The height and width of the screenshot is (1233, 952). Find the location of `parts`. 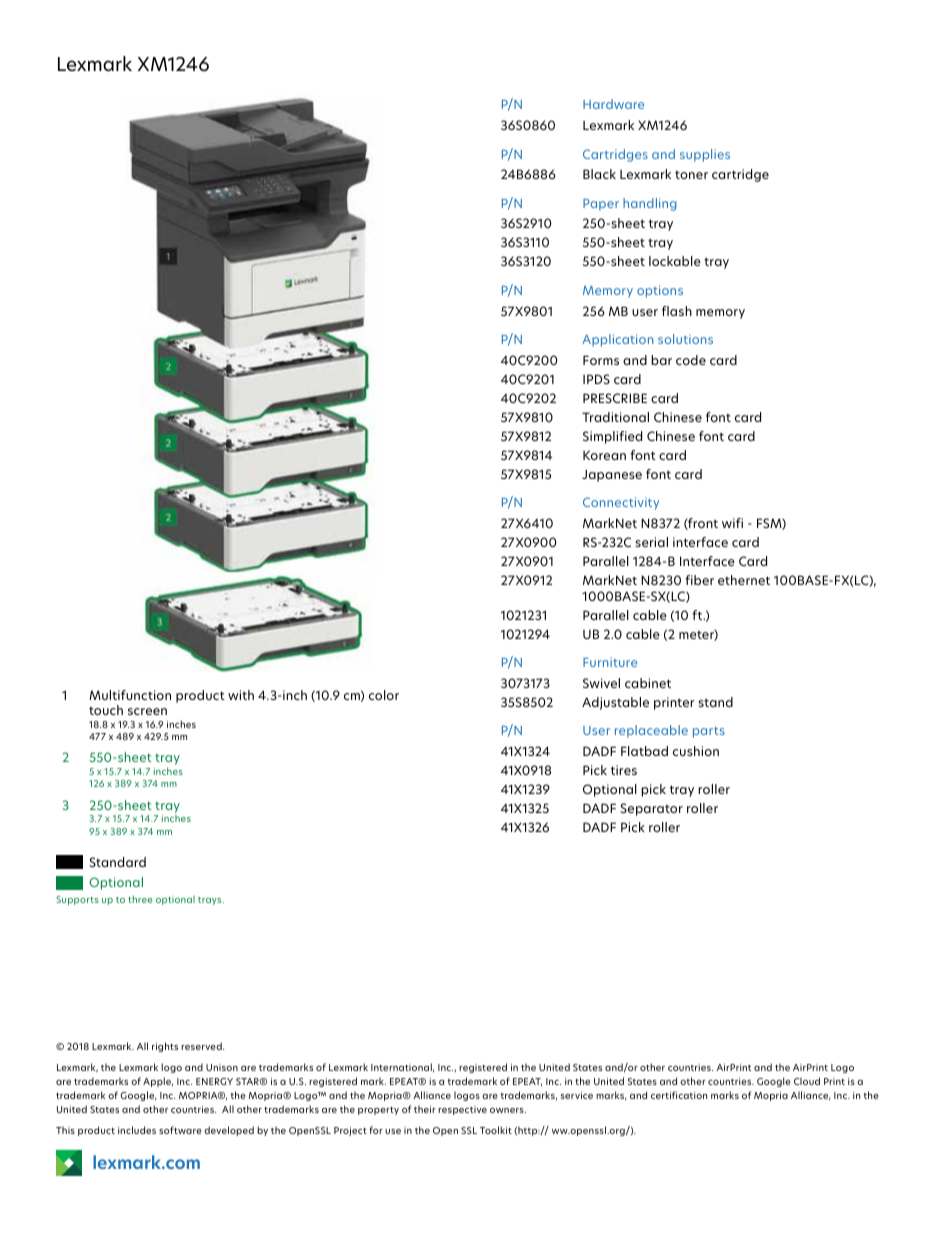

parts is located at coordinates (709, 732).
